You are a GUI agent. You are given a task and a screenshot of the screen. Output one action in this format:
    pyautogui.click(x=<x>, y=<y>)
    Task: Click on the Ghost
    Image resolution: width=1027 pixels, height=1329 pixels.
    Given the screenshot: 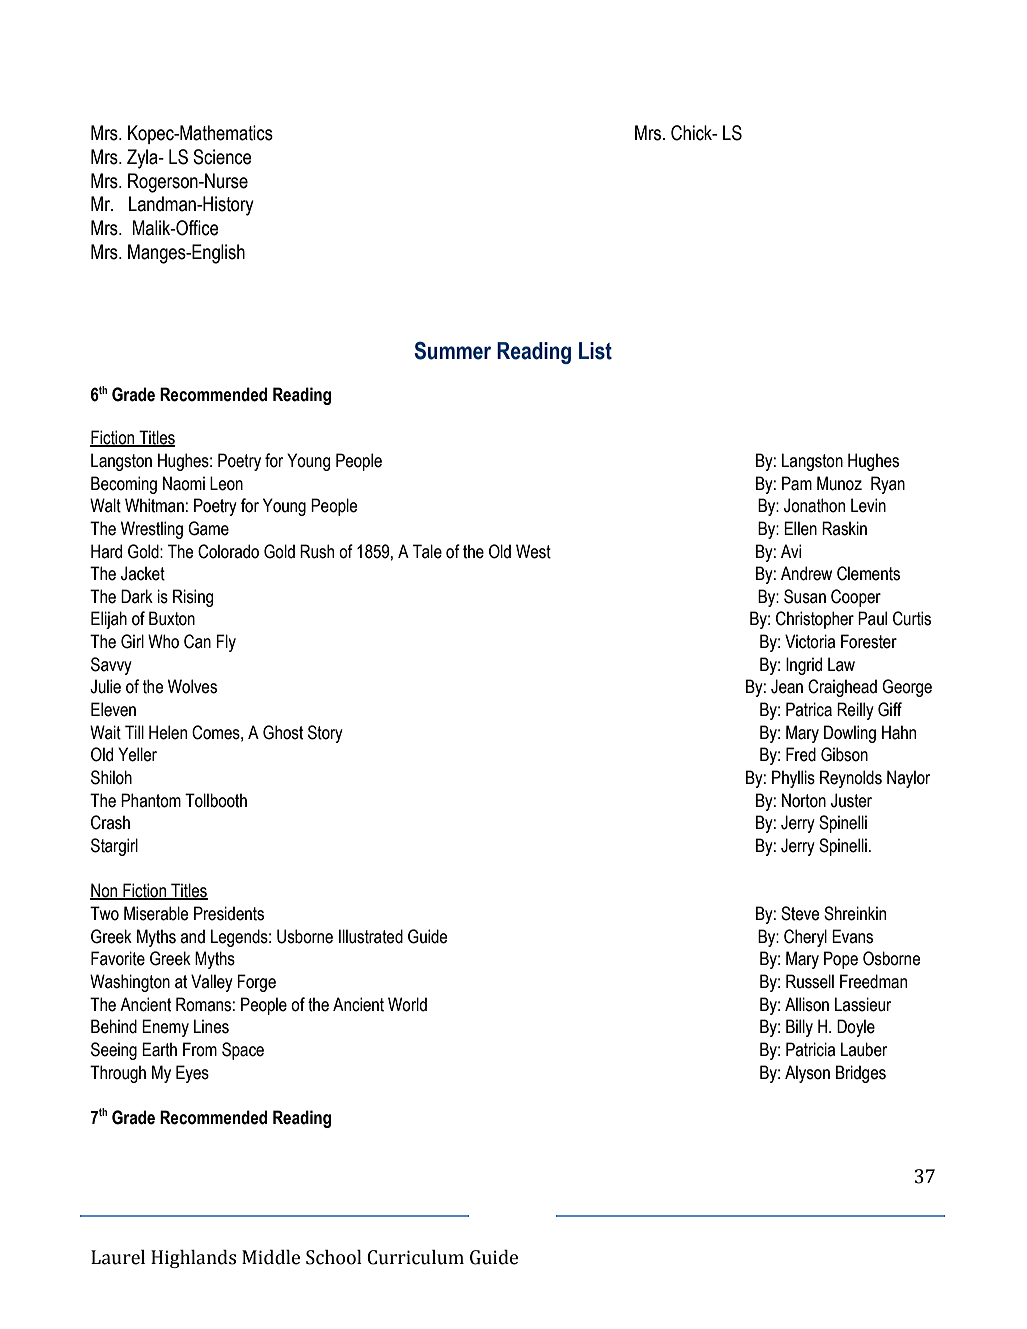 What is the action you would take?
    pyautogui.click(x=283, y=732)
